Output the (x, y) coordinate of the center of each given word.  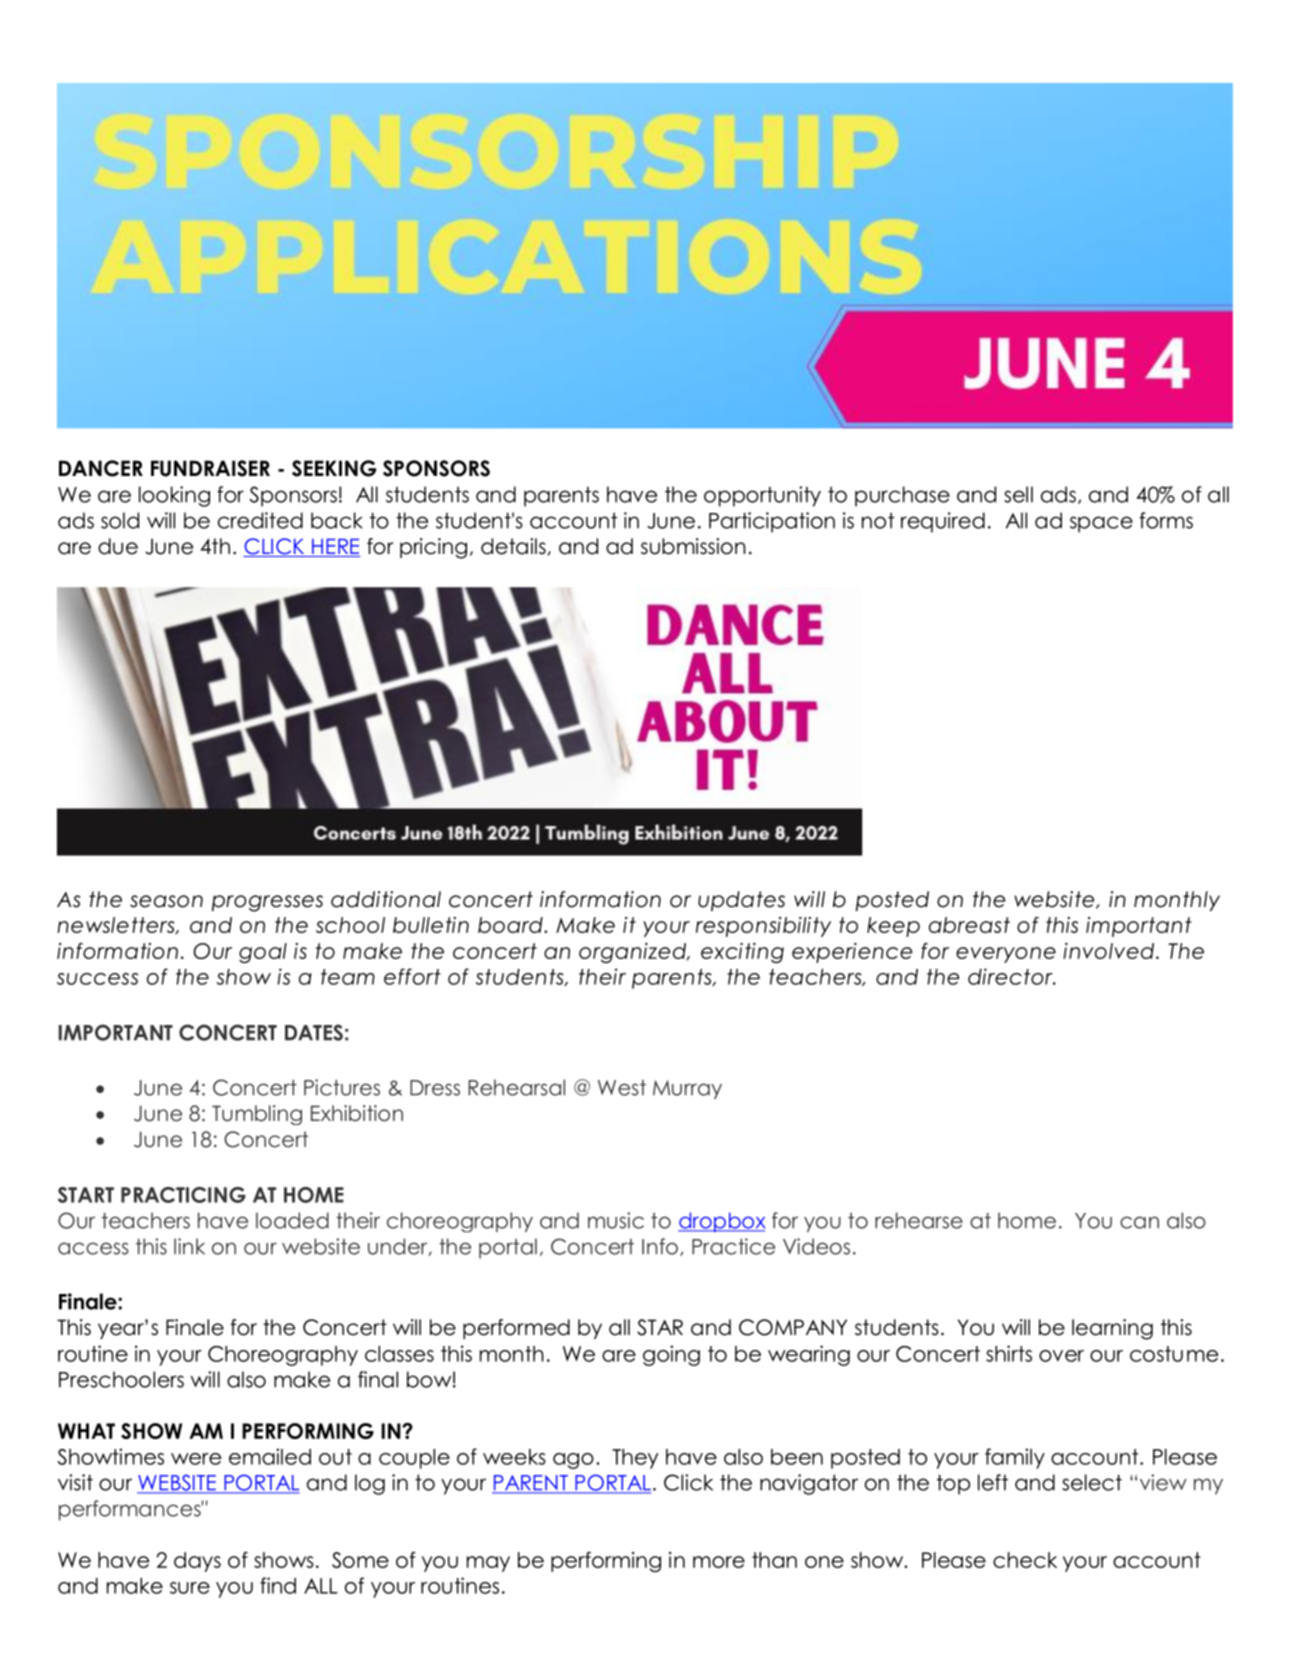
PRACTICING (183, 1195)
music (616, 1220)
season (166, 901)
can (1139, 1222)
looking (174, 496)
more (719, 1562)
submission (693, 546)
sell (1018, 494)
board (511, 925)
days (197, 1562)
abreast (969, 925)
